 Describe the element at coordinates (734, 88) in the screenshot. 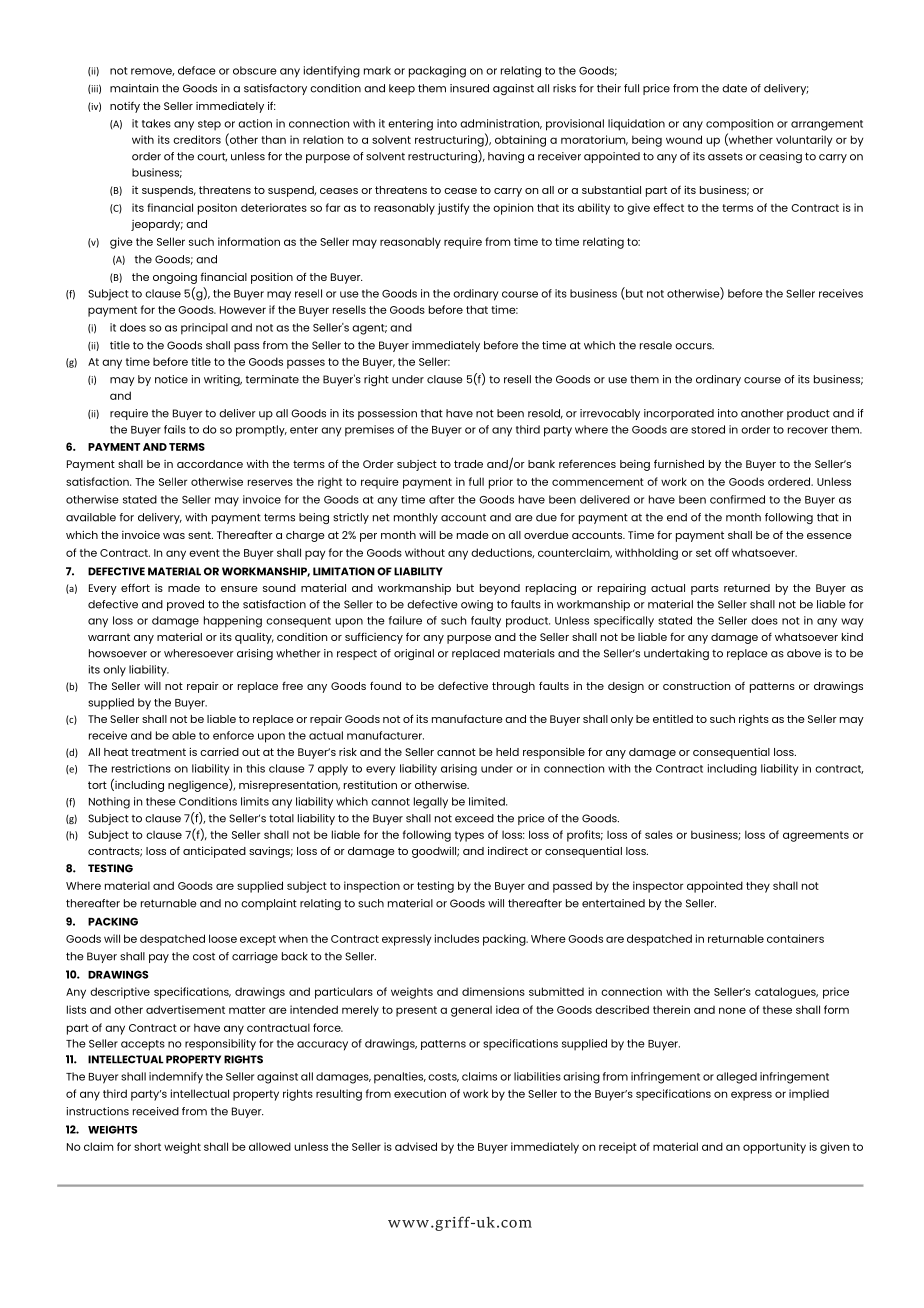

I see `date` at that location.
